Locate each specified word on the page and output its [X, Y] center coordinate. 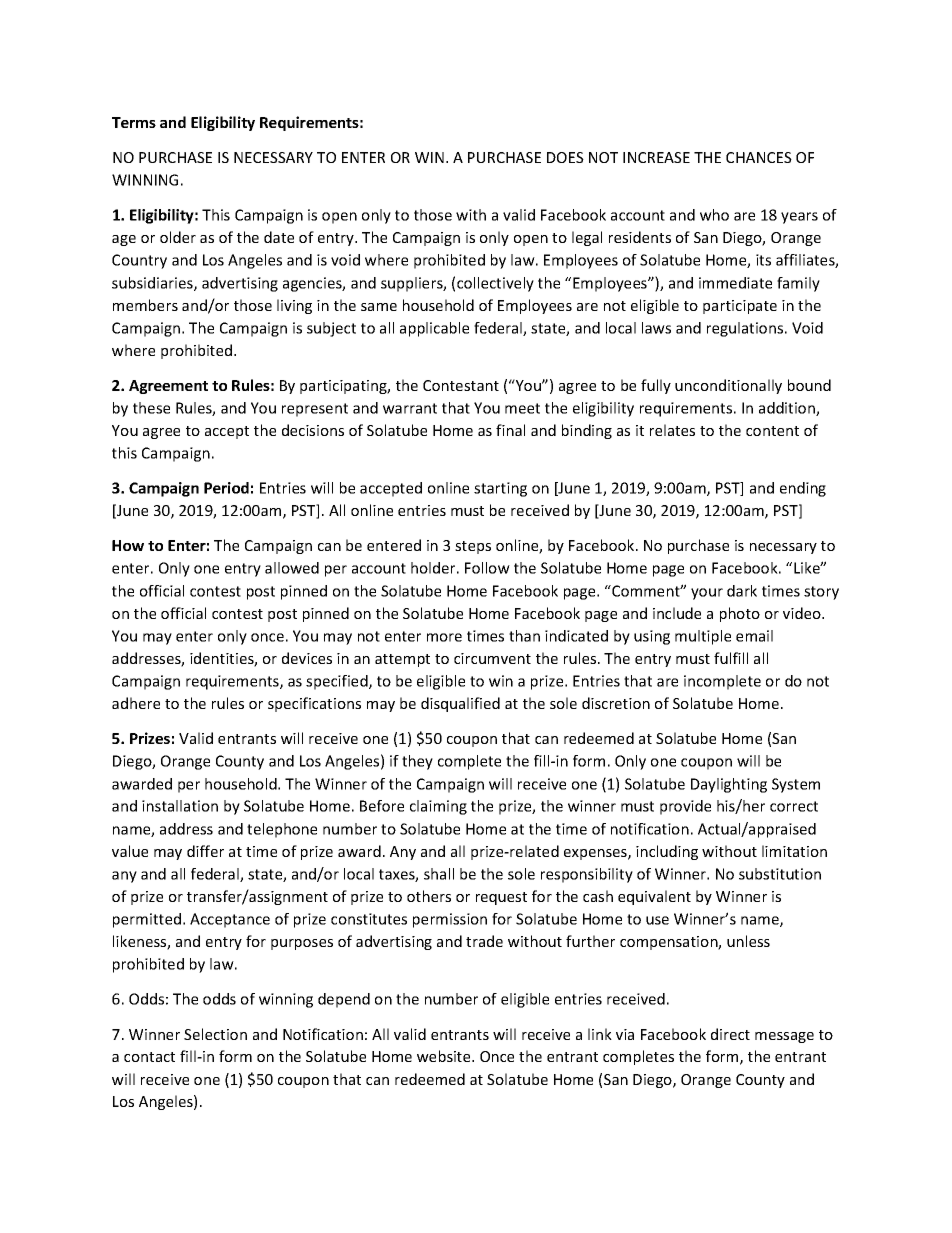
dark [742, 591]
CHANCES [759, 157]
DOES [565, 157]
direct [730, 1034]
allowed [292, 568]
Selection [215, 1034]
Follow [487, 568]
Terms [134, 122]
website [445, 1056]
